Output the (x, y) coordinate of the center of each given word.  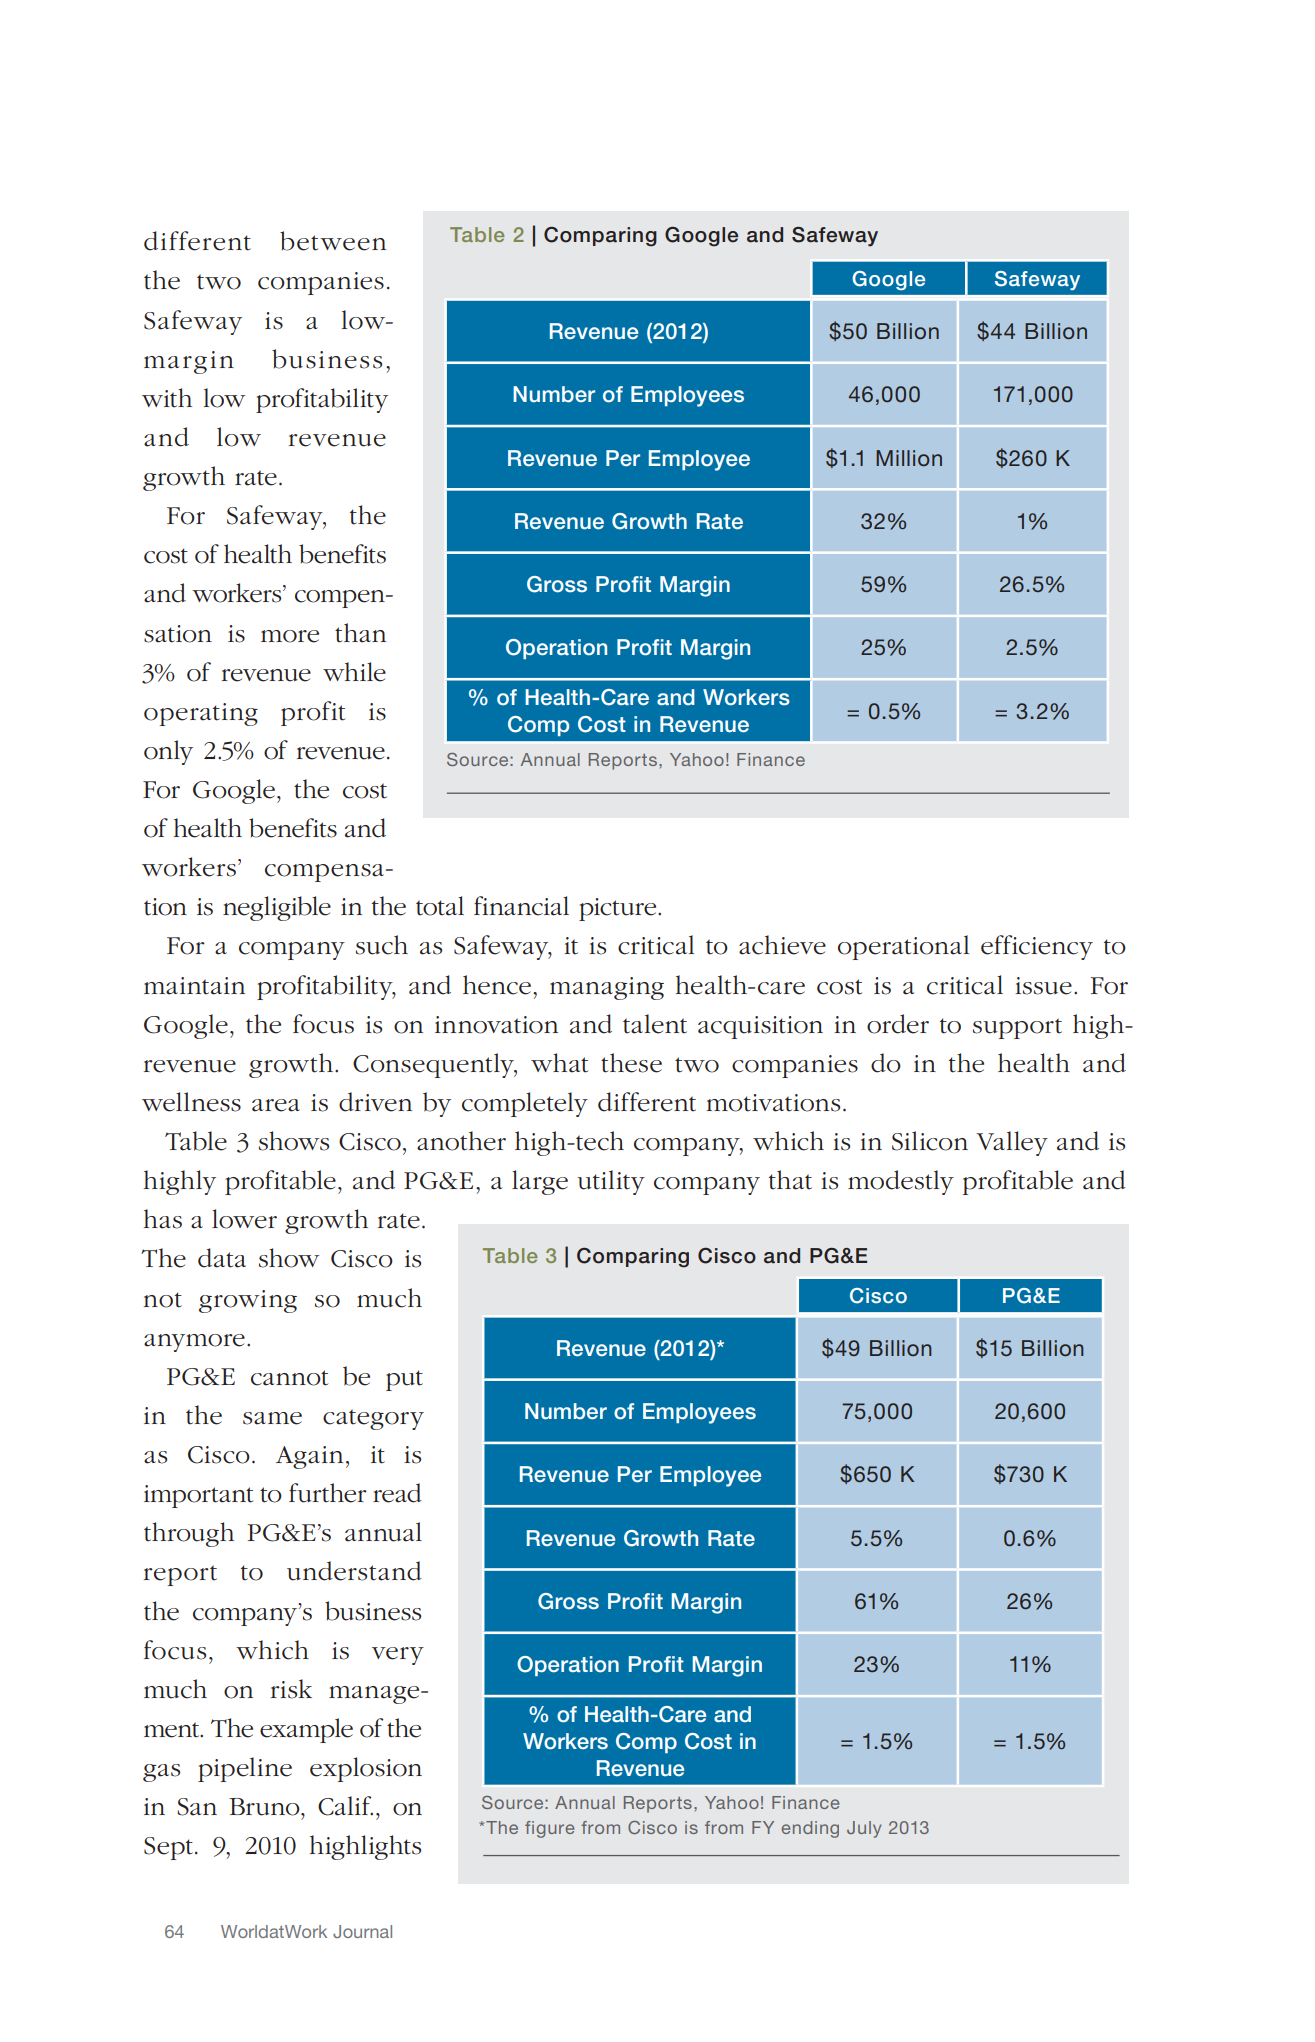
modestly (901, 1182)
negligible (277, 908)
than (360, 633)
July (864, 1829)
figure (549, 1829)
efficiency (1037, 947)
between (333, 241)
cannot (289, 1378)
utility (611, 1182)
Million (909, 458)
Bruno (265, 1807)
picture (619, 909)
